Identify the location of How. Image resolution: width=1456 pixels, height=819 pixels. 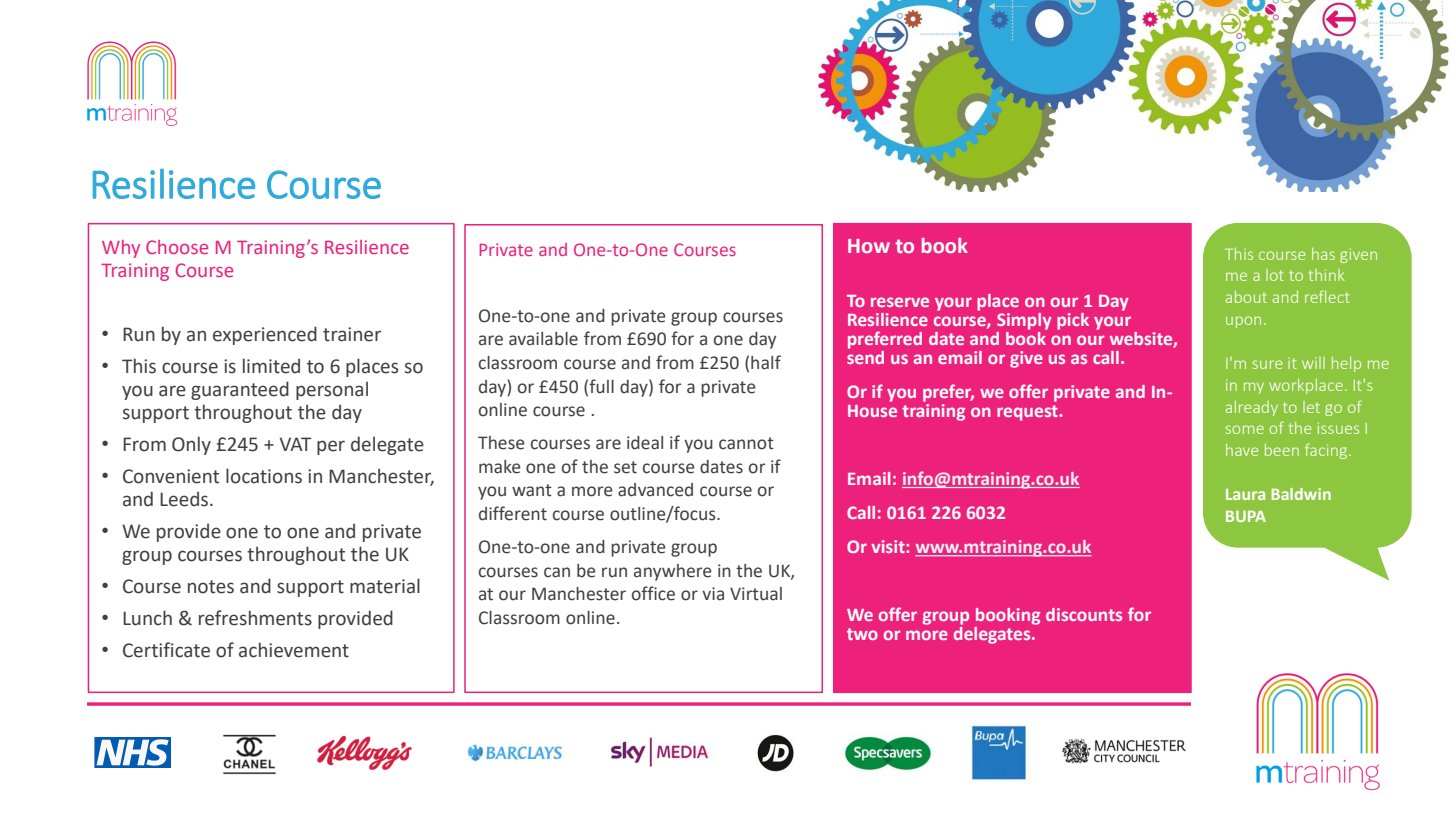
(869, 246).
